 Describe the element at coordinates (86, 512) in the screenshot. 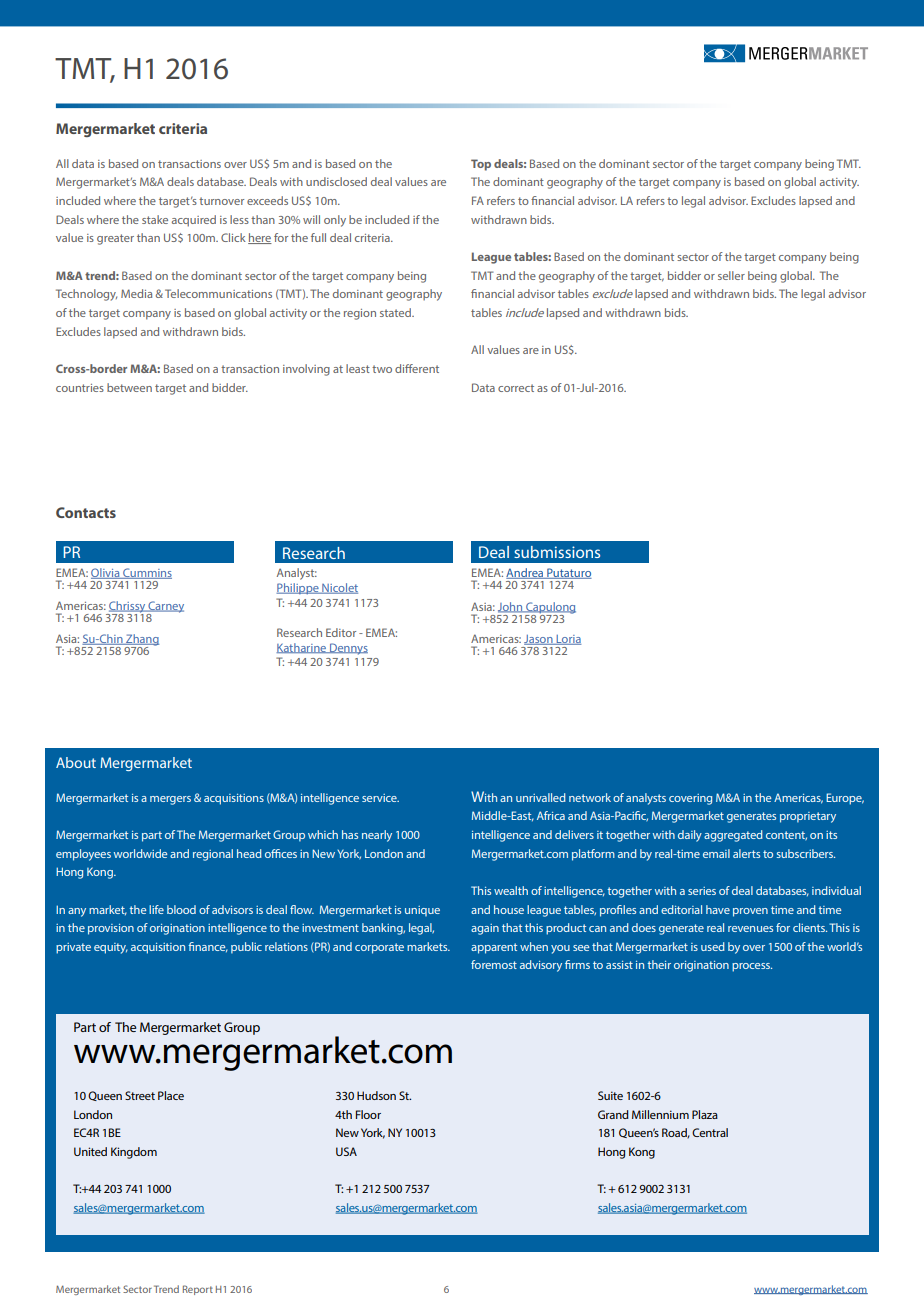

I see `Contacts` at that location.
